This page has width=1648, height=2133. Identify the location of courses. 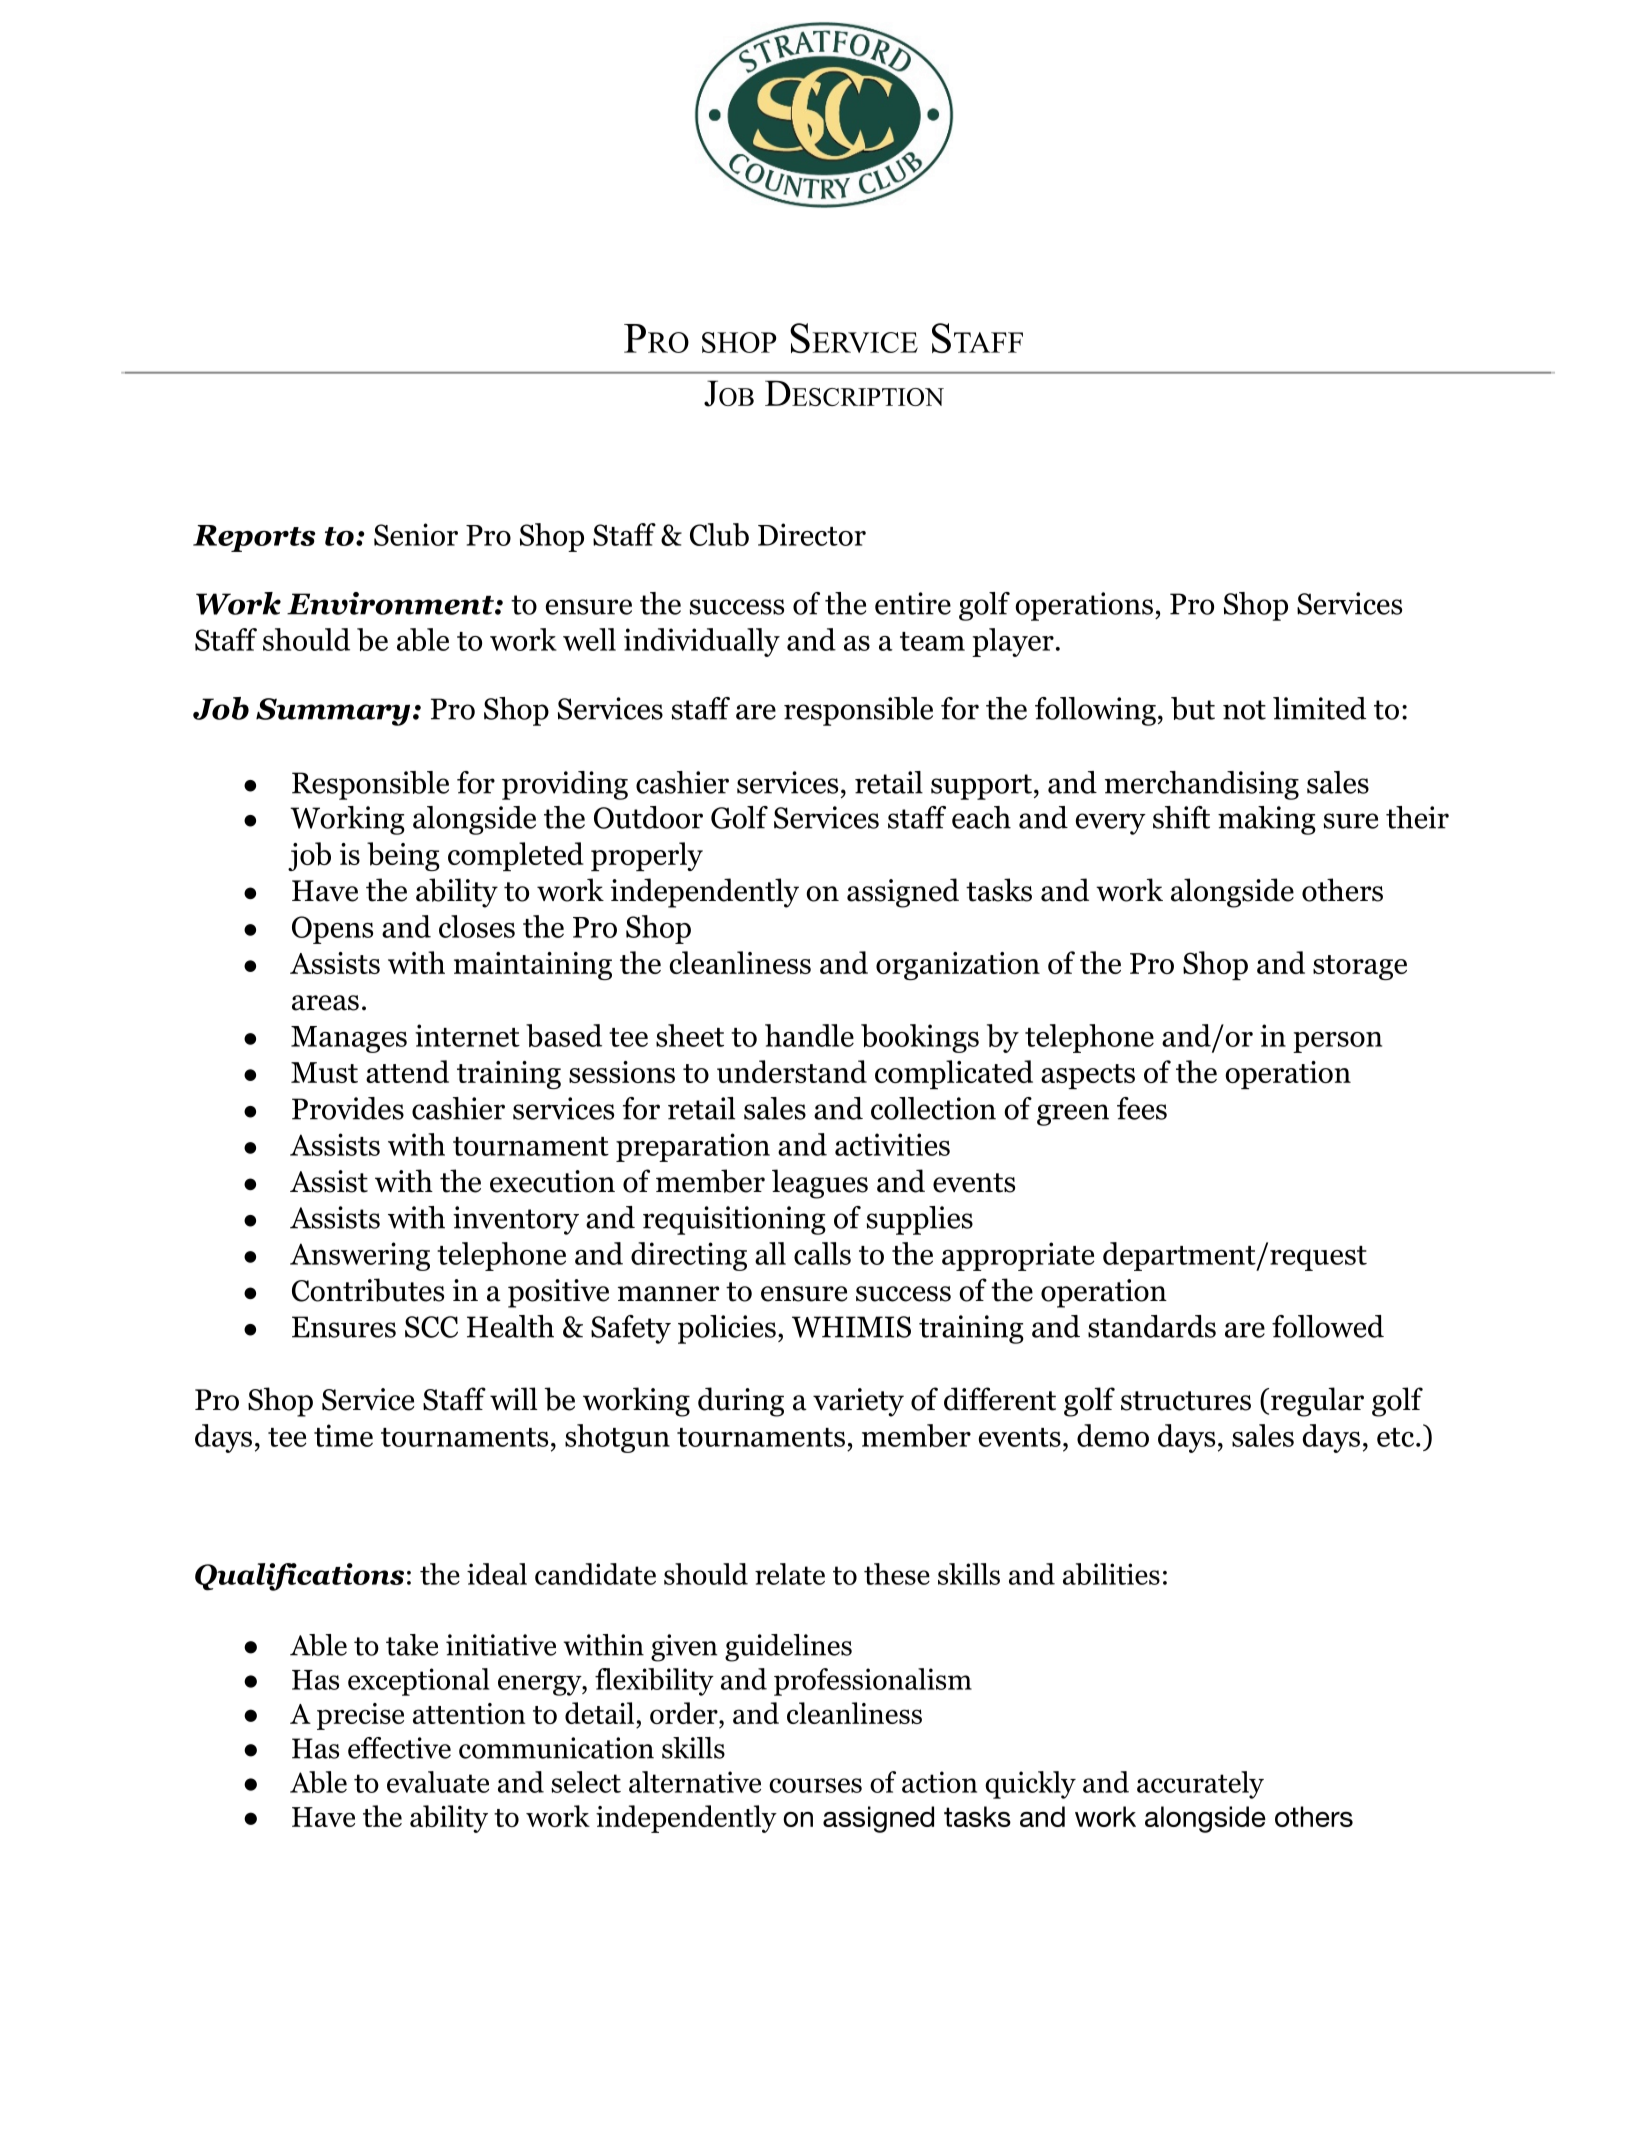
(815, 1785).
